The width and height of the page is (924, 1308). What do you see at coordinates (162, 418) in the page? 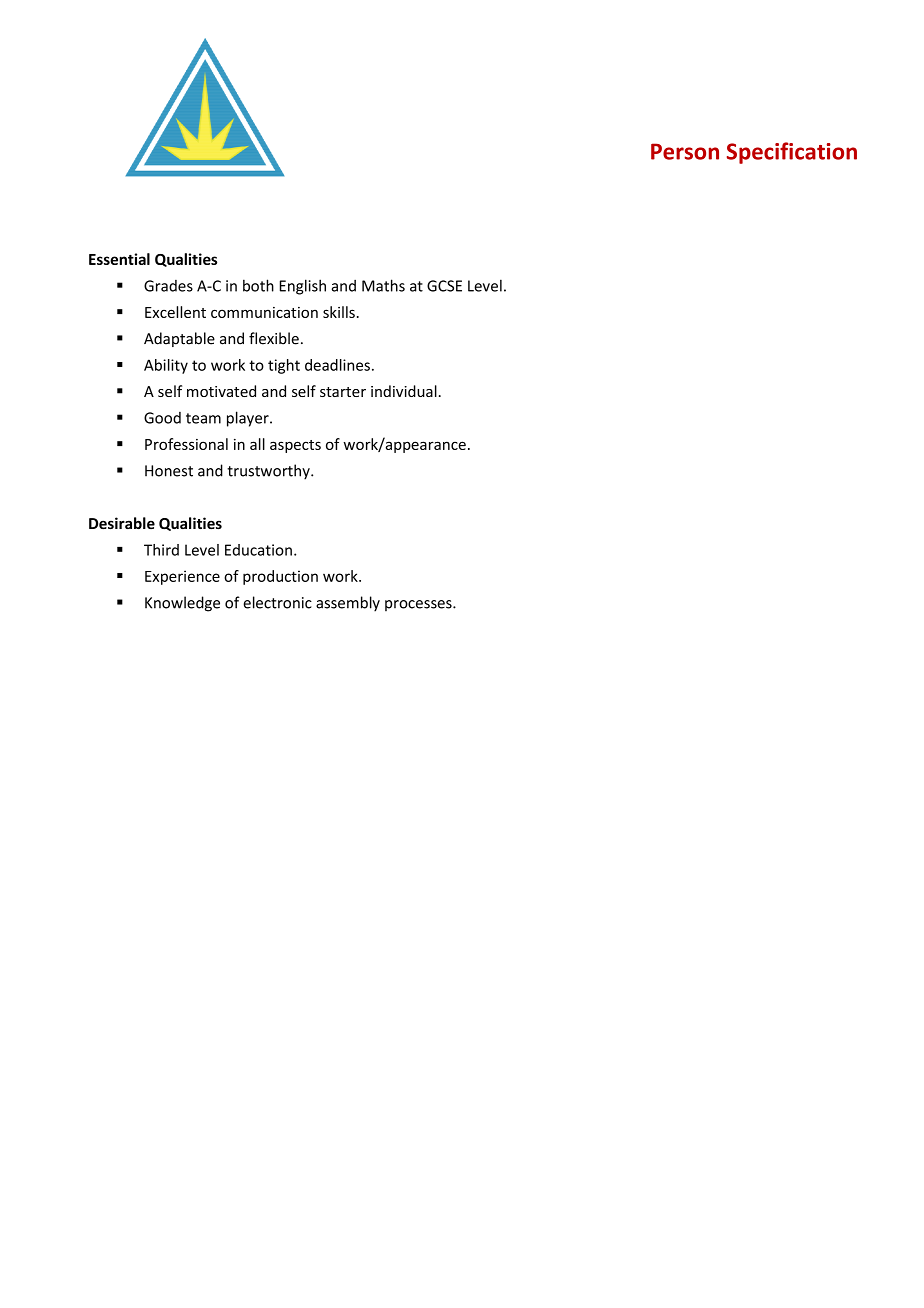
I see `Good` at bounding box center [162, 418].
